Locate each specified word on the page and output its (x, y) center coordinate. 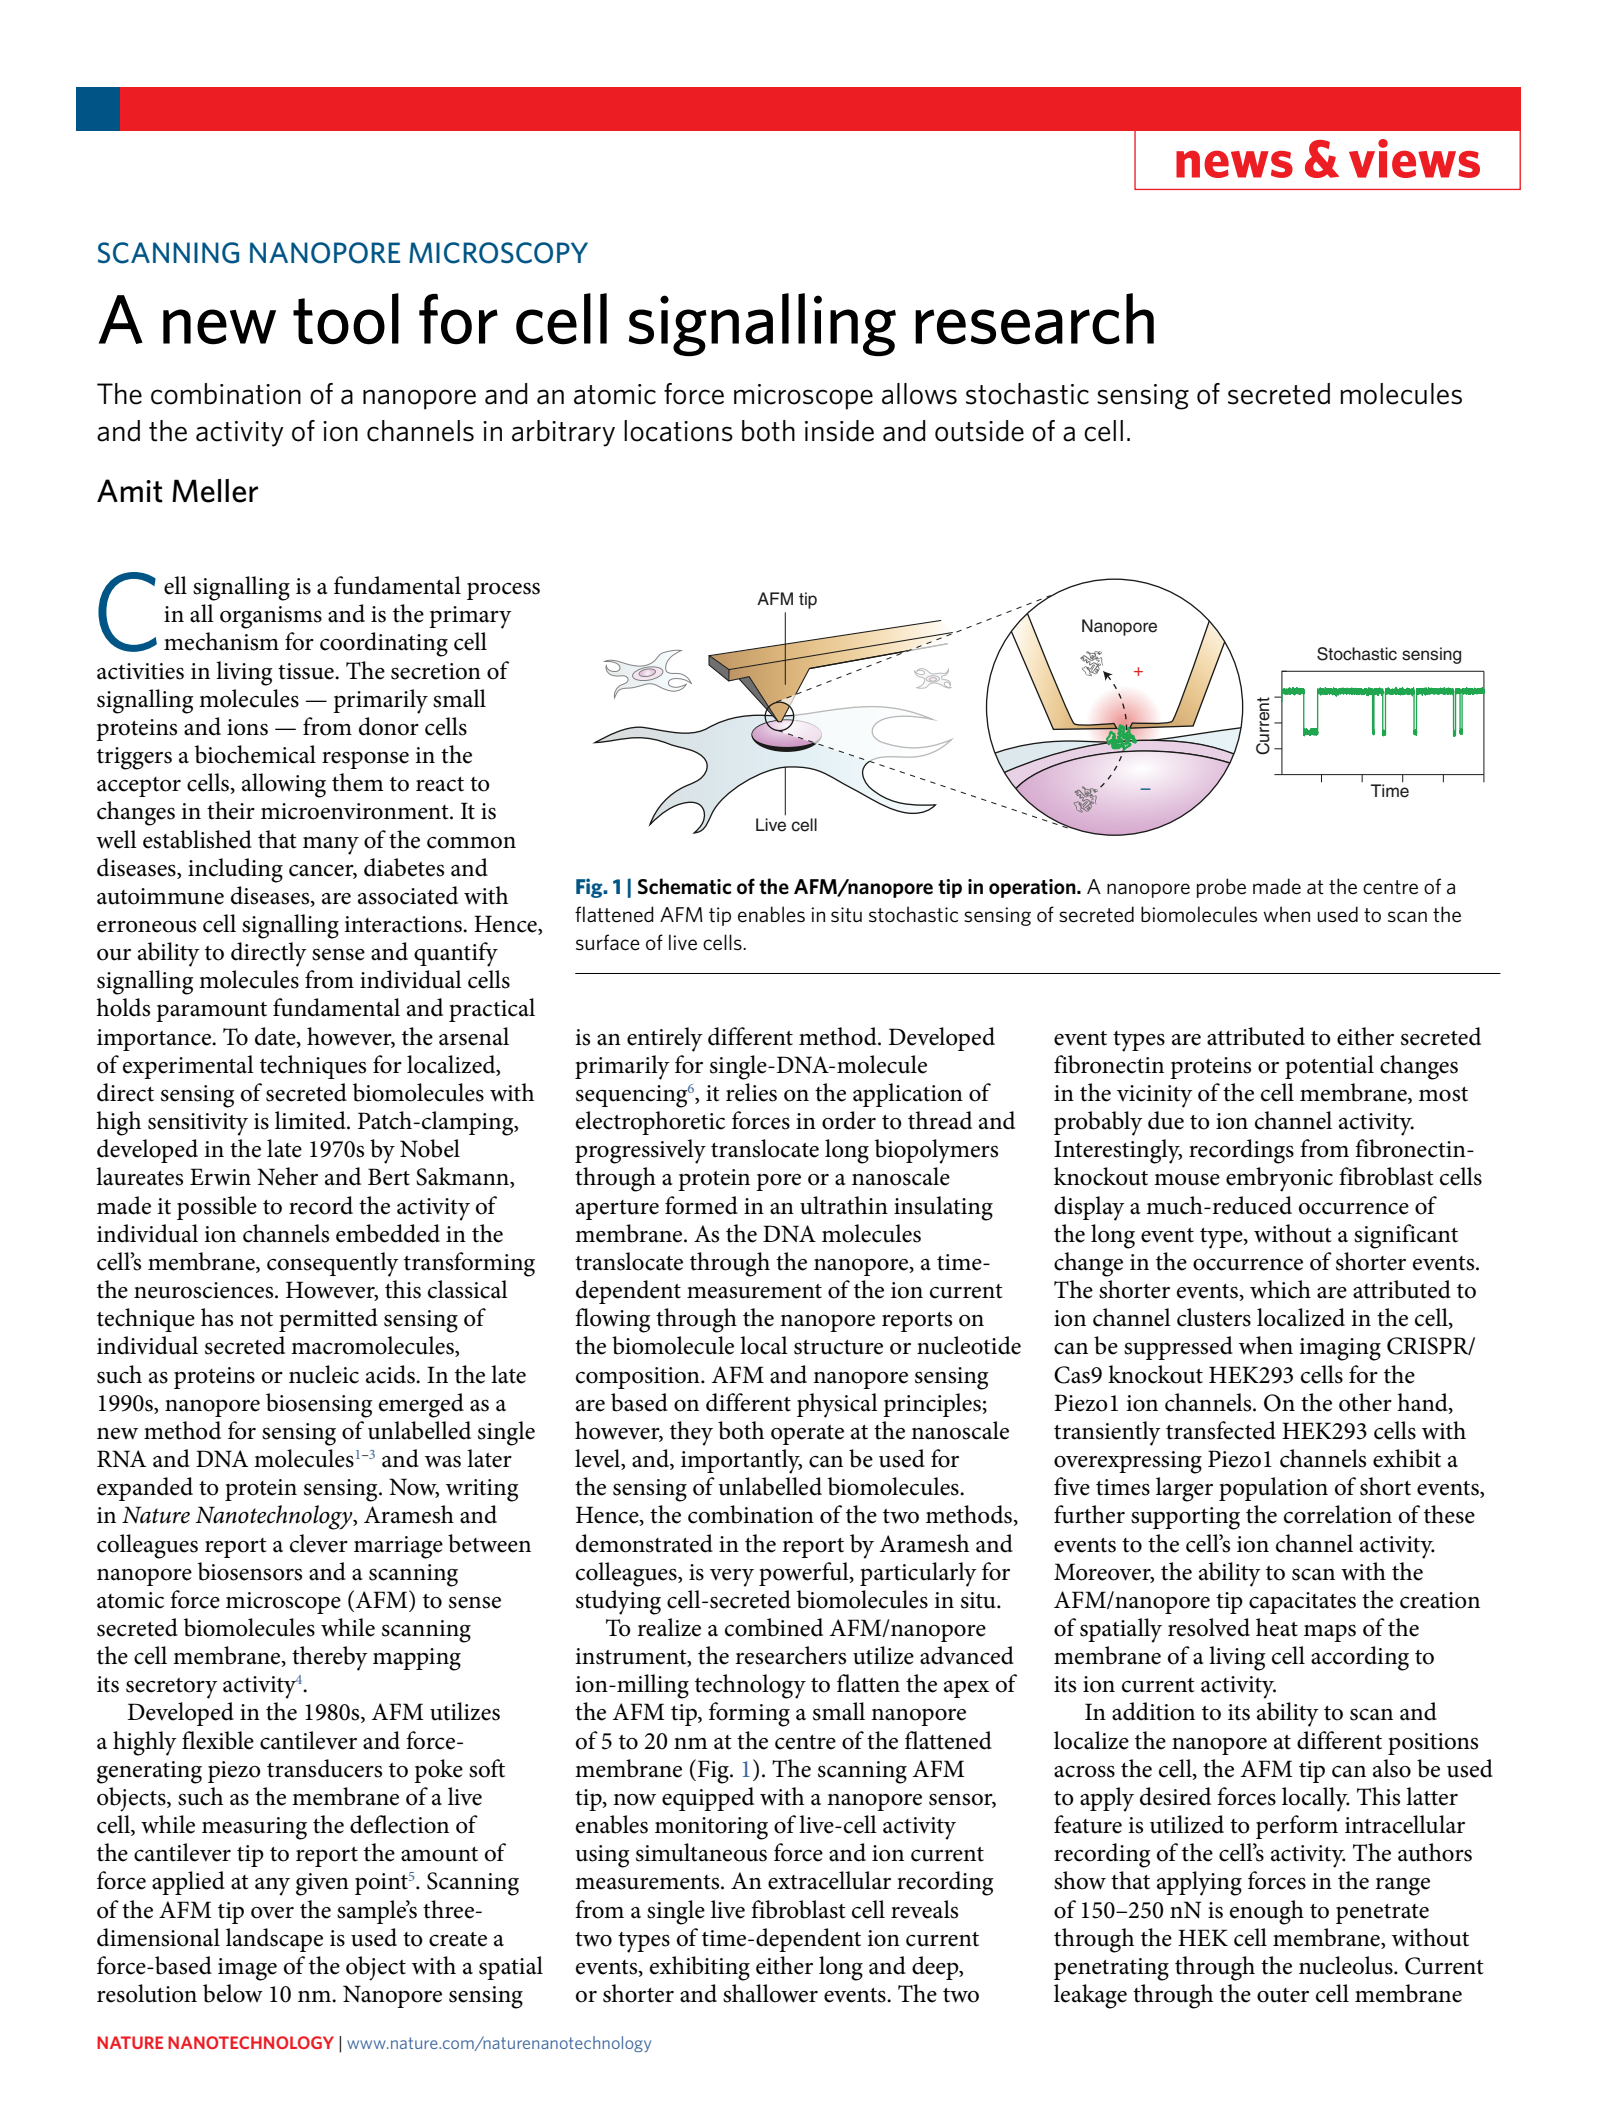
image (247, 1969)
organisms (271, 617)
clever (319, 1543)
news (1234, 164)
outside (979, 431)
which (1280, 1289)
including (235, 870)
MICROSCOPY (498, 253)
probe (1221, 888)
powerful (805, 1574)
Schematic (685, 886)
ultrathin (844, 1205)
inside (839, 431)
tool (346, 319)
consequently (333, 1264)
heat (1277, 1627)
